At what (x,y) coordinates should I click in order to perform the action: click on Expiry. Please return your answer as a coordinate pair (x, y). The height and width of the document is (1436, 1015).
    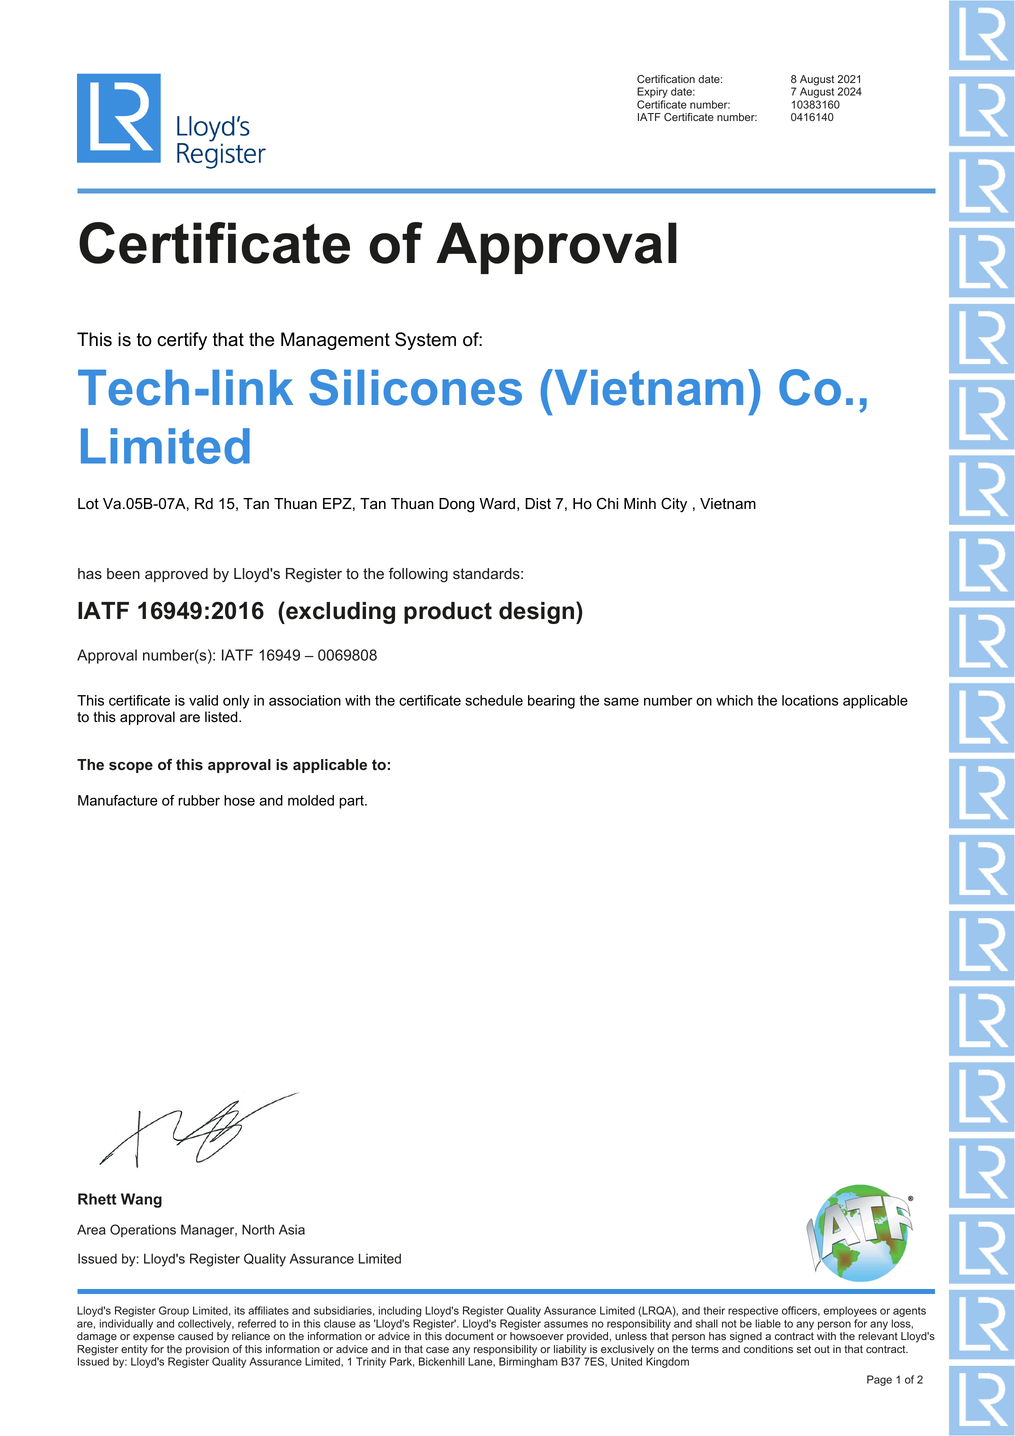
    Looking at the image, I should click on (652, 94).
